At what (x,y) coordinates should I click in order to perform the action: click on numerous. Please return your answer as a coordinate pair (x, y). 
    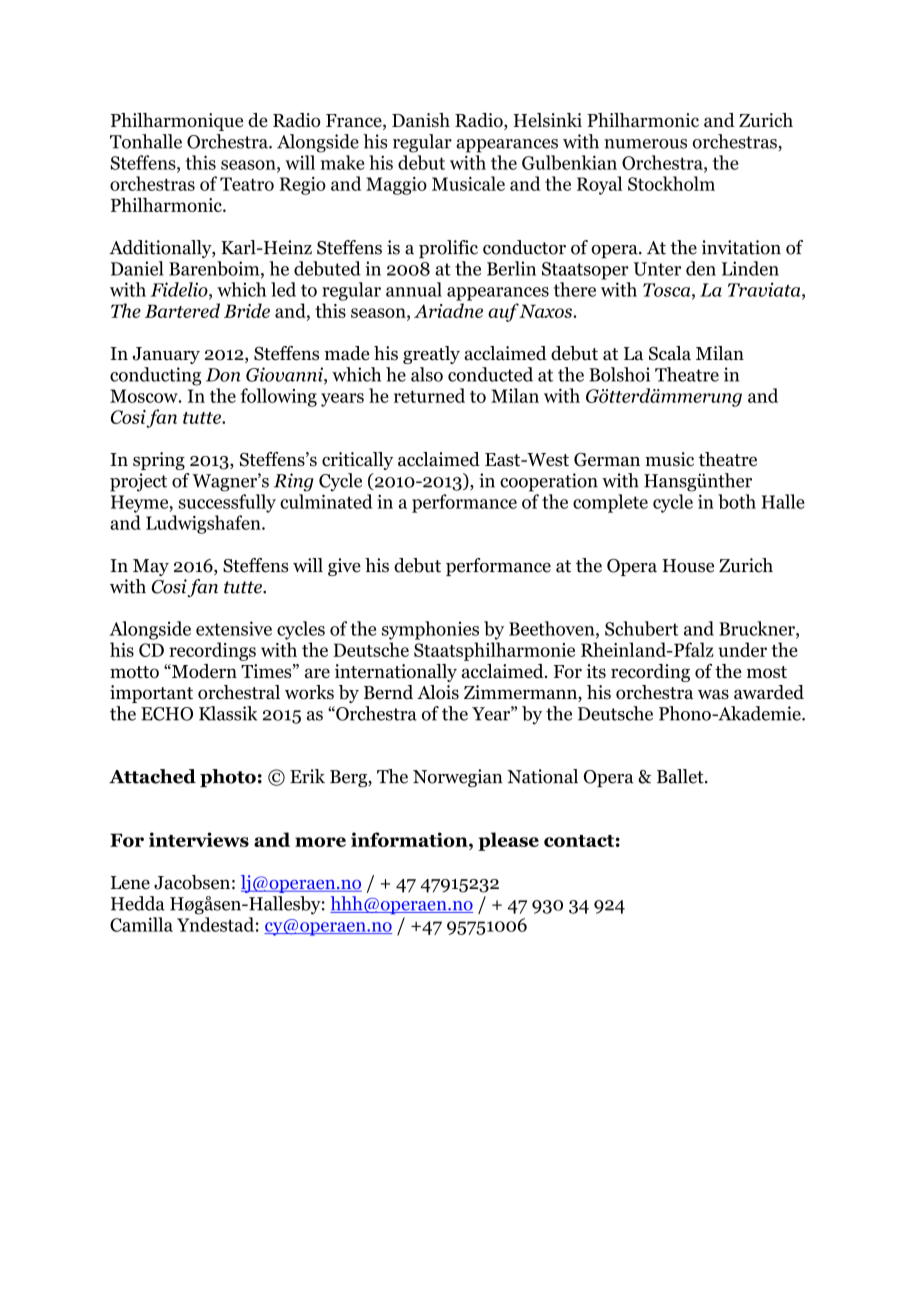
    Looking at the image, I should click on (645, 144).
